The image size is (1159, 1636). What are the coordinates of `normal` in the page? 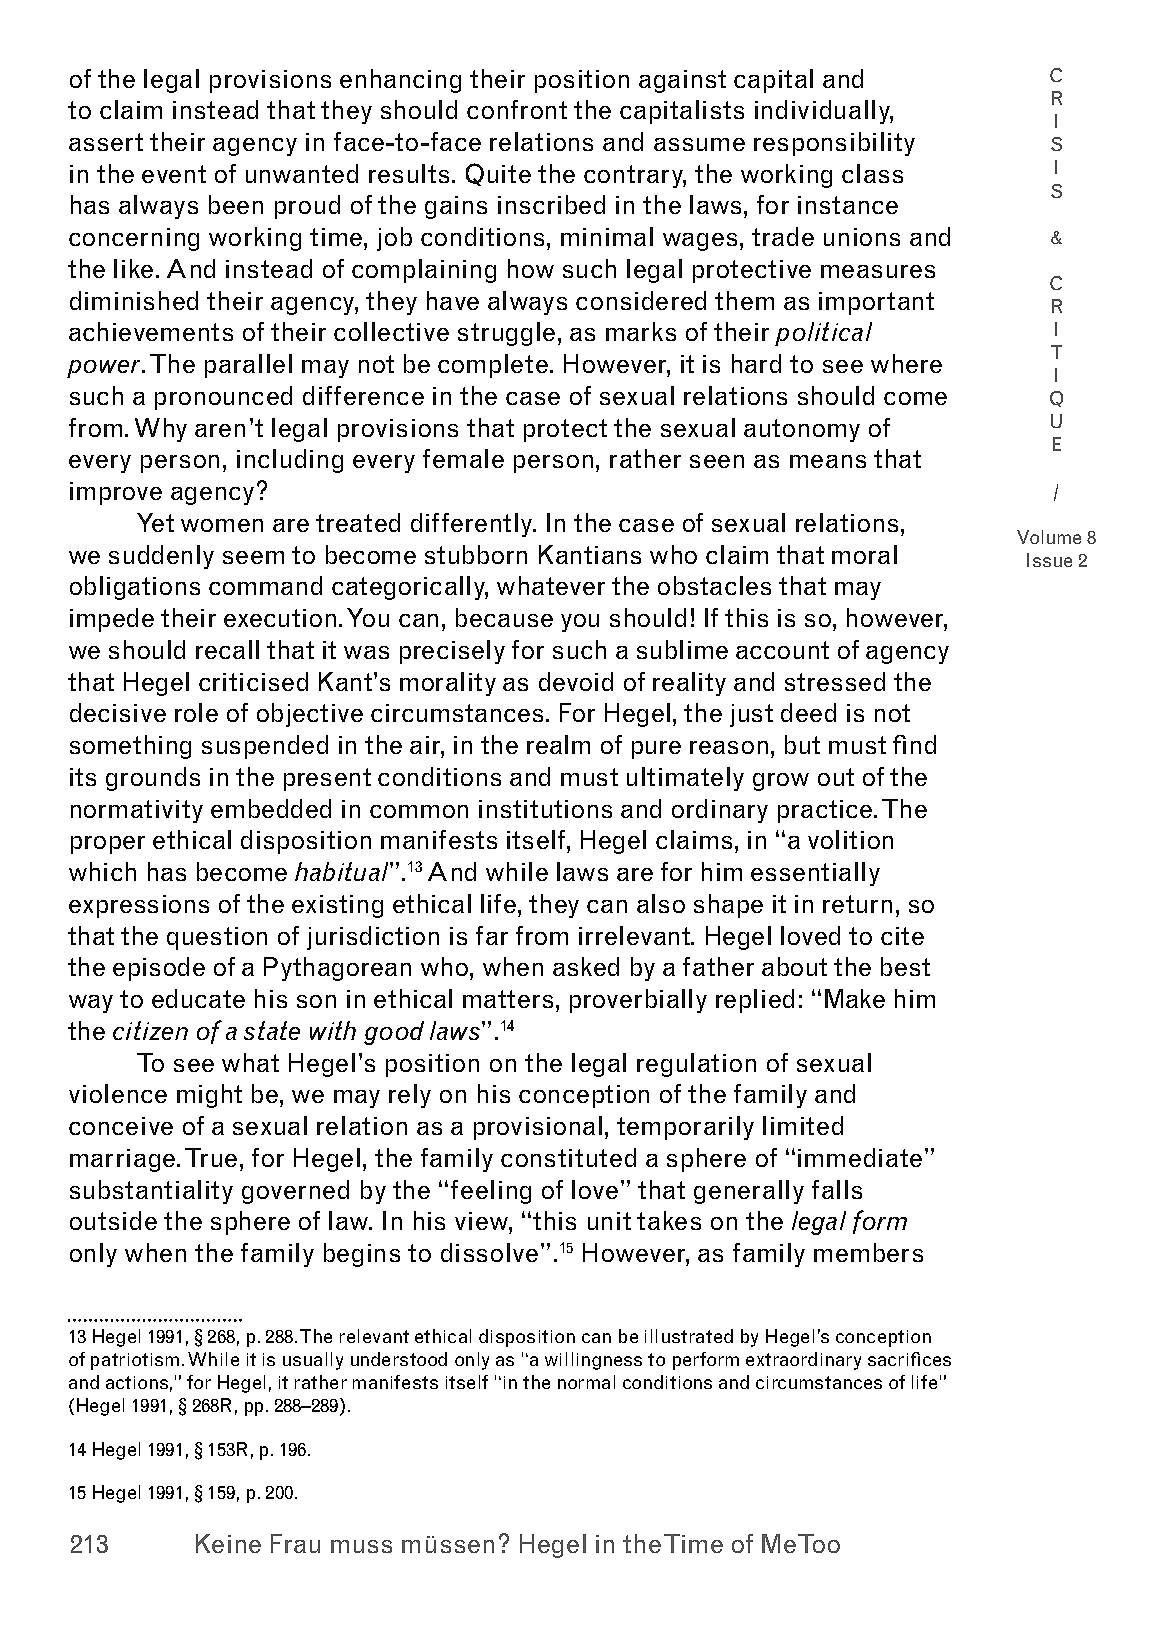 It's located at (586, 1382).
